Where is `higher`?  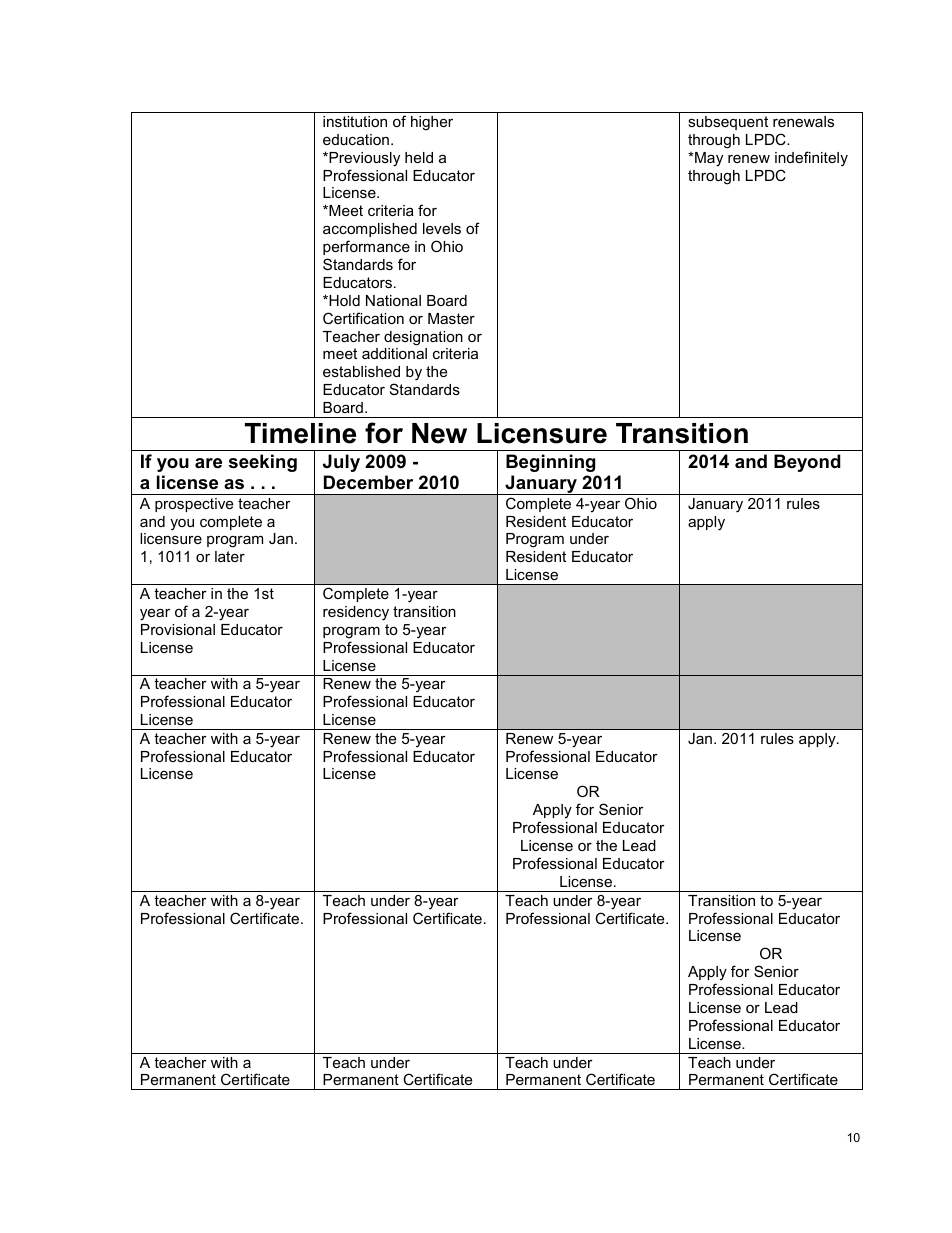 higher is located at coordinates (432, 123).
